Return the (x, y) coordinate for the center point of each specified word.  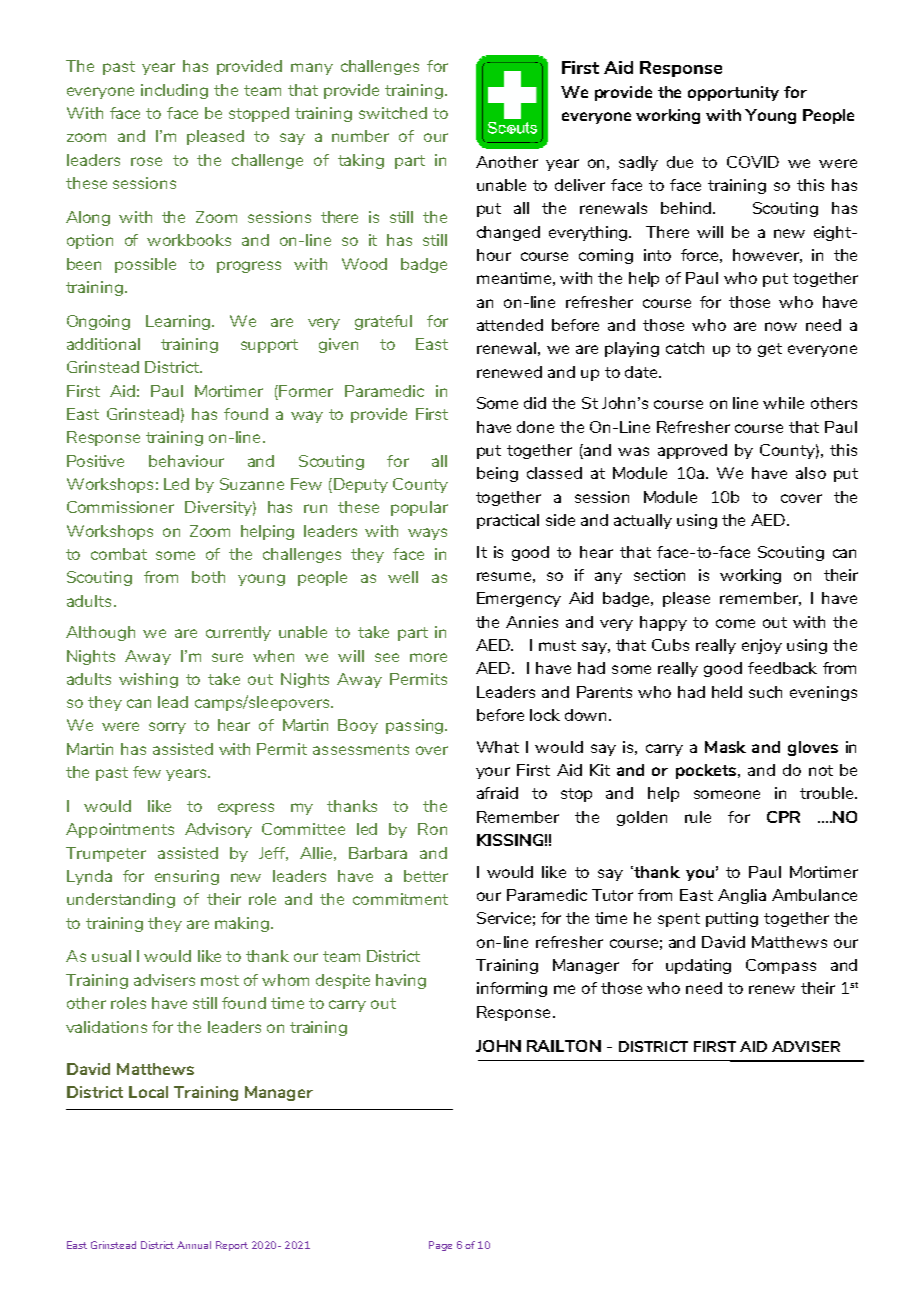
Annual (194, 1245)
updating (698, 966)
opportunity (733, 93)
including (174, 91)
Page (440, 1246)
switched (393, 113)
